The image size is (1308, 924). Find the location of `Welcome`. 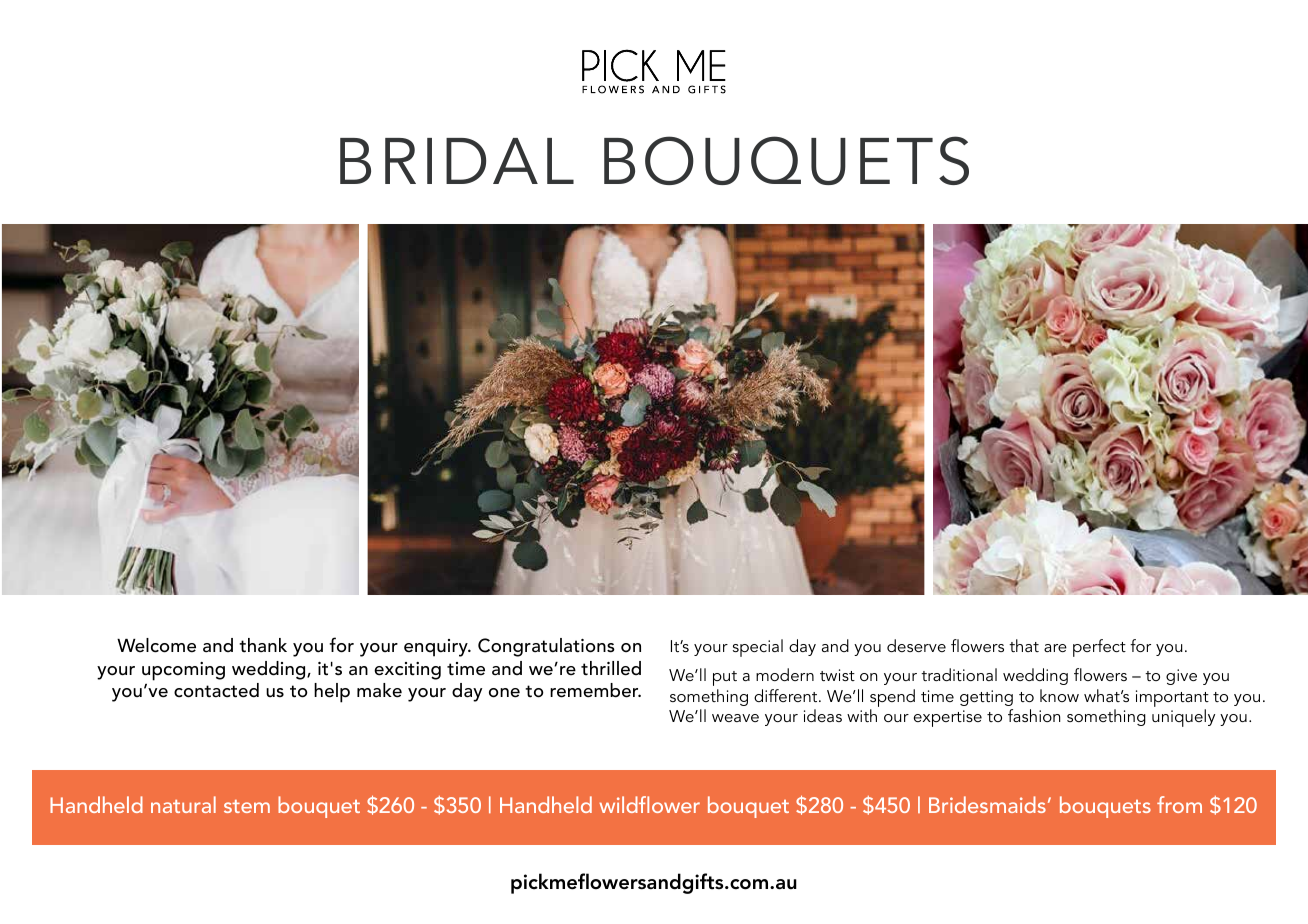

Welcome is located at coordinates (156, 645).
